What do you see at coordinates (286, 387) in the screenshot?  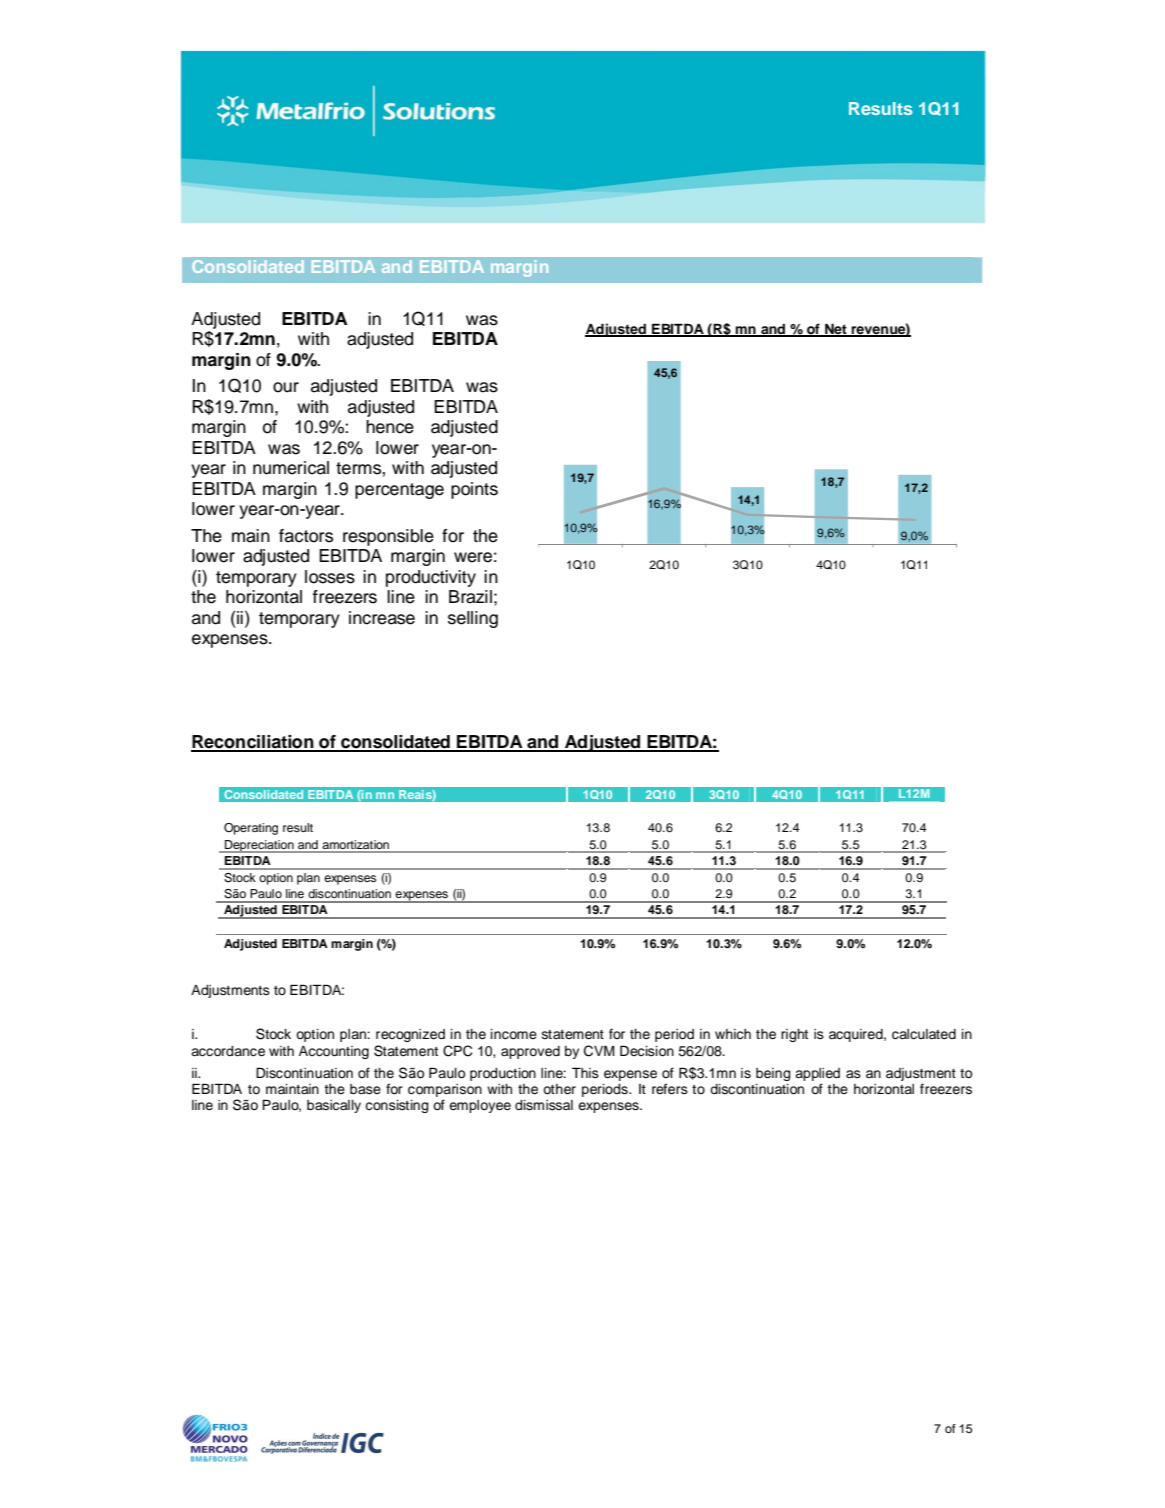 I see `our` at bounding box center [286, 387].
